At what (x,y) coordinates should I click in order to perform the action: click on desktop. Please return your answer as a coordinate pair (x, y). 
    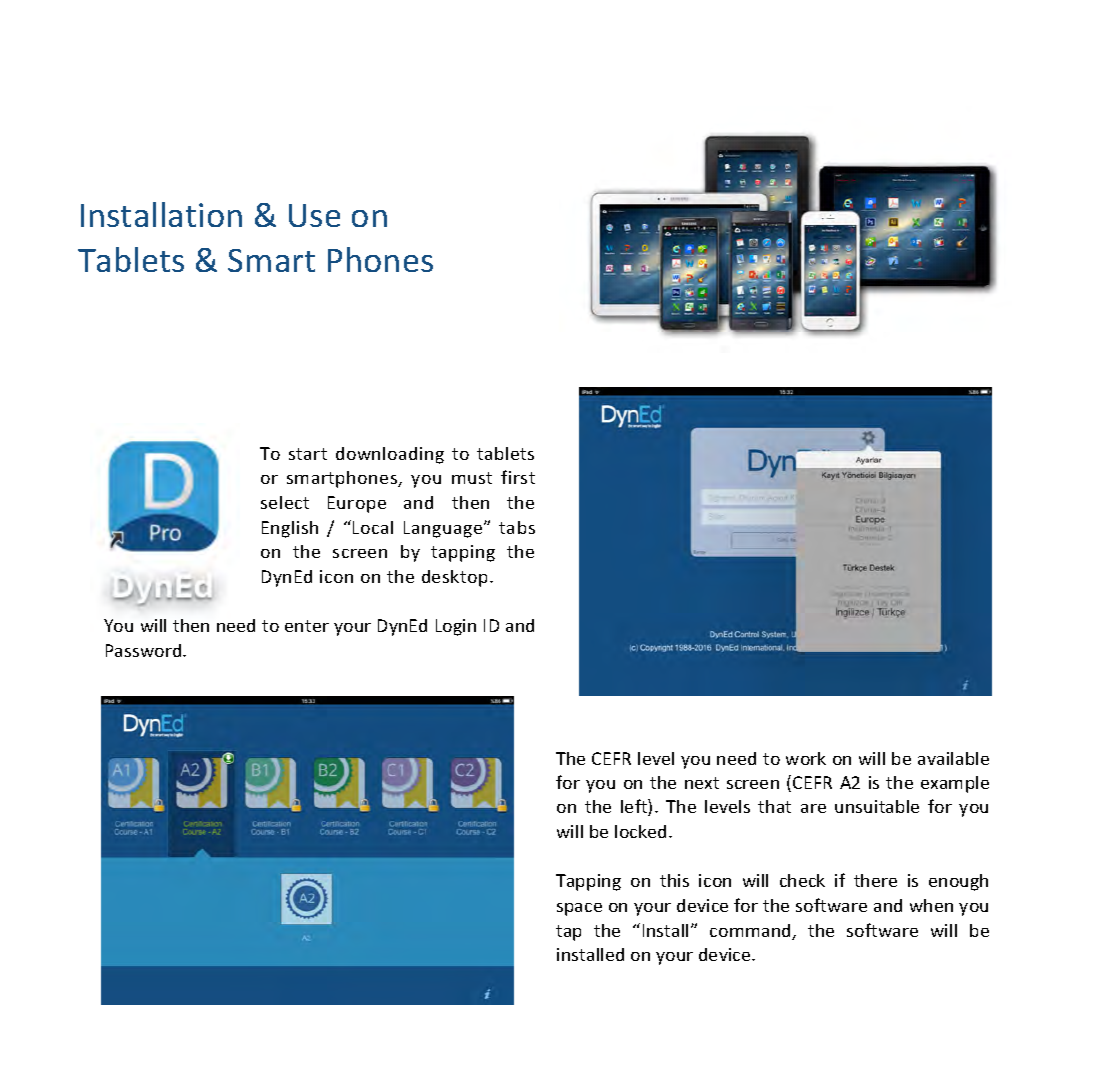
    Looking at the image, I should click on (454, 578).
